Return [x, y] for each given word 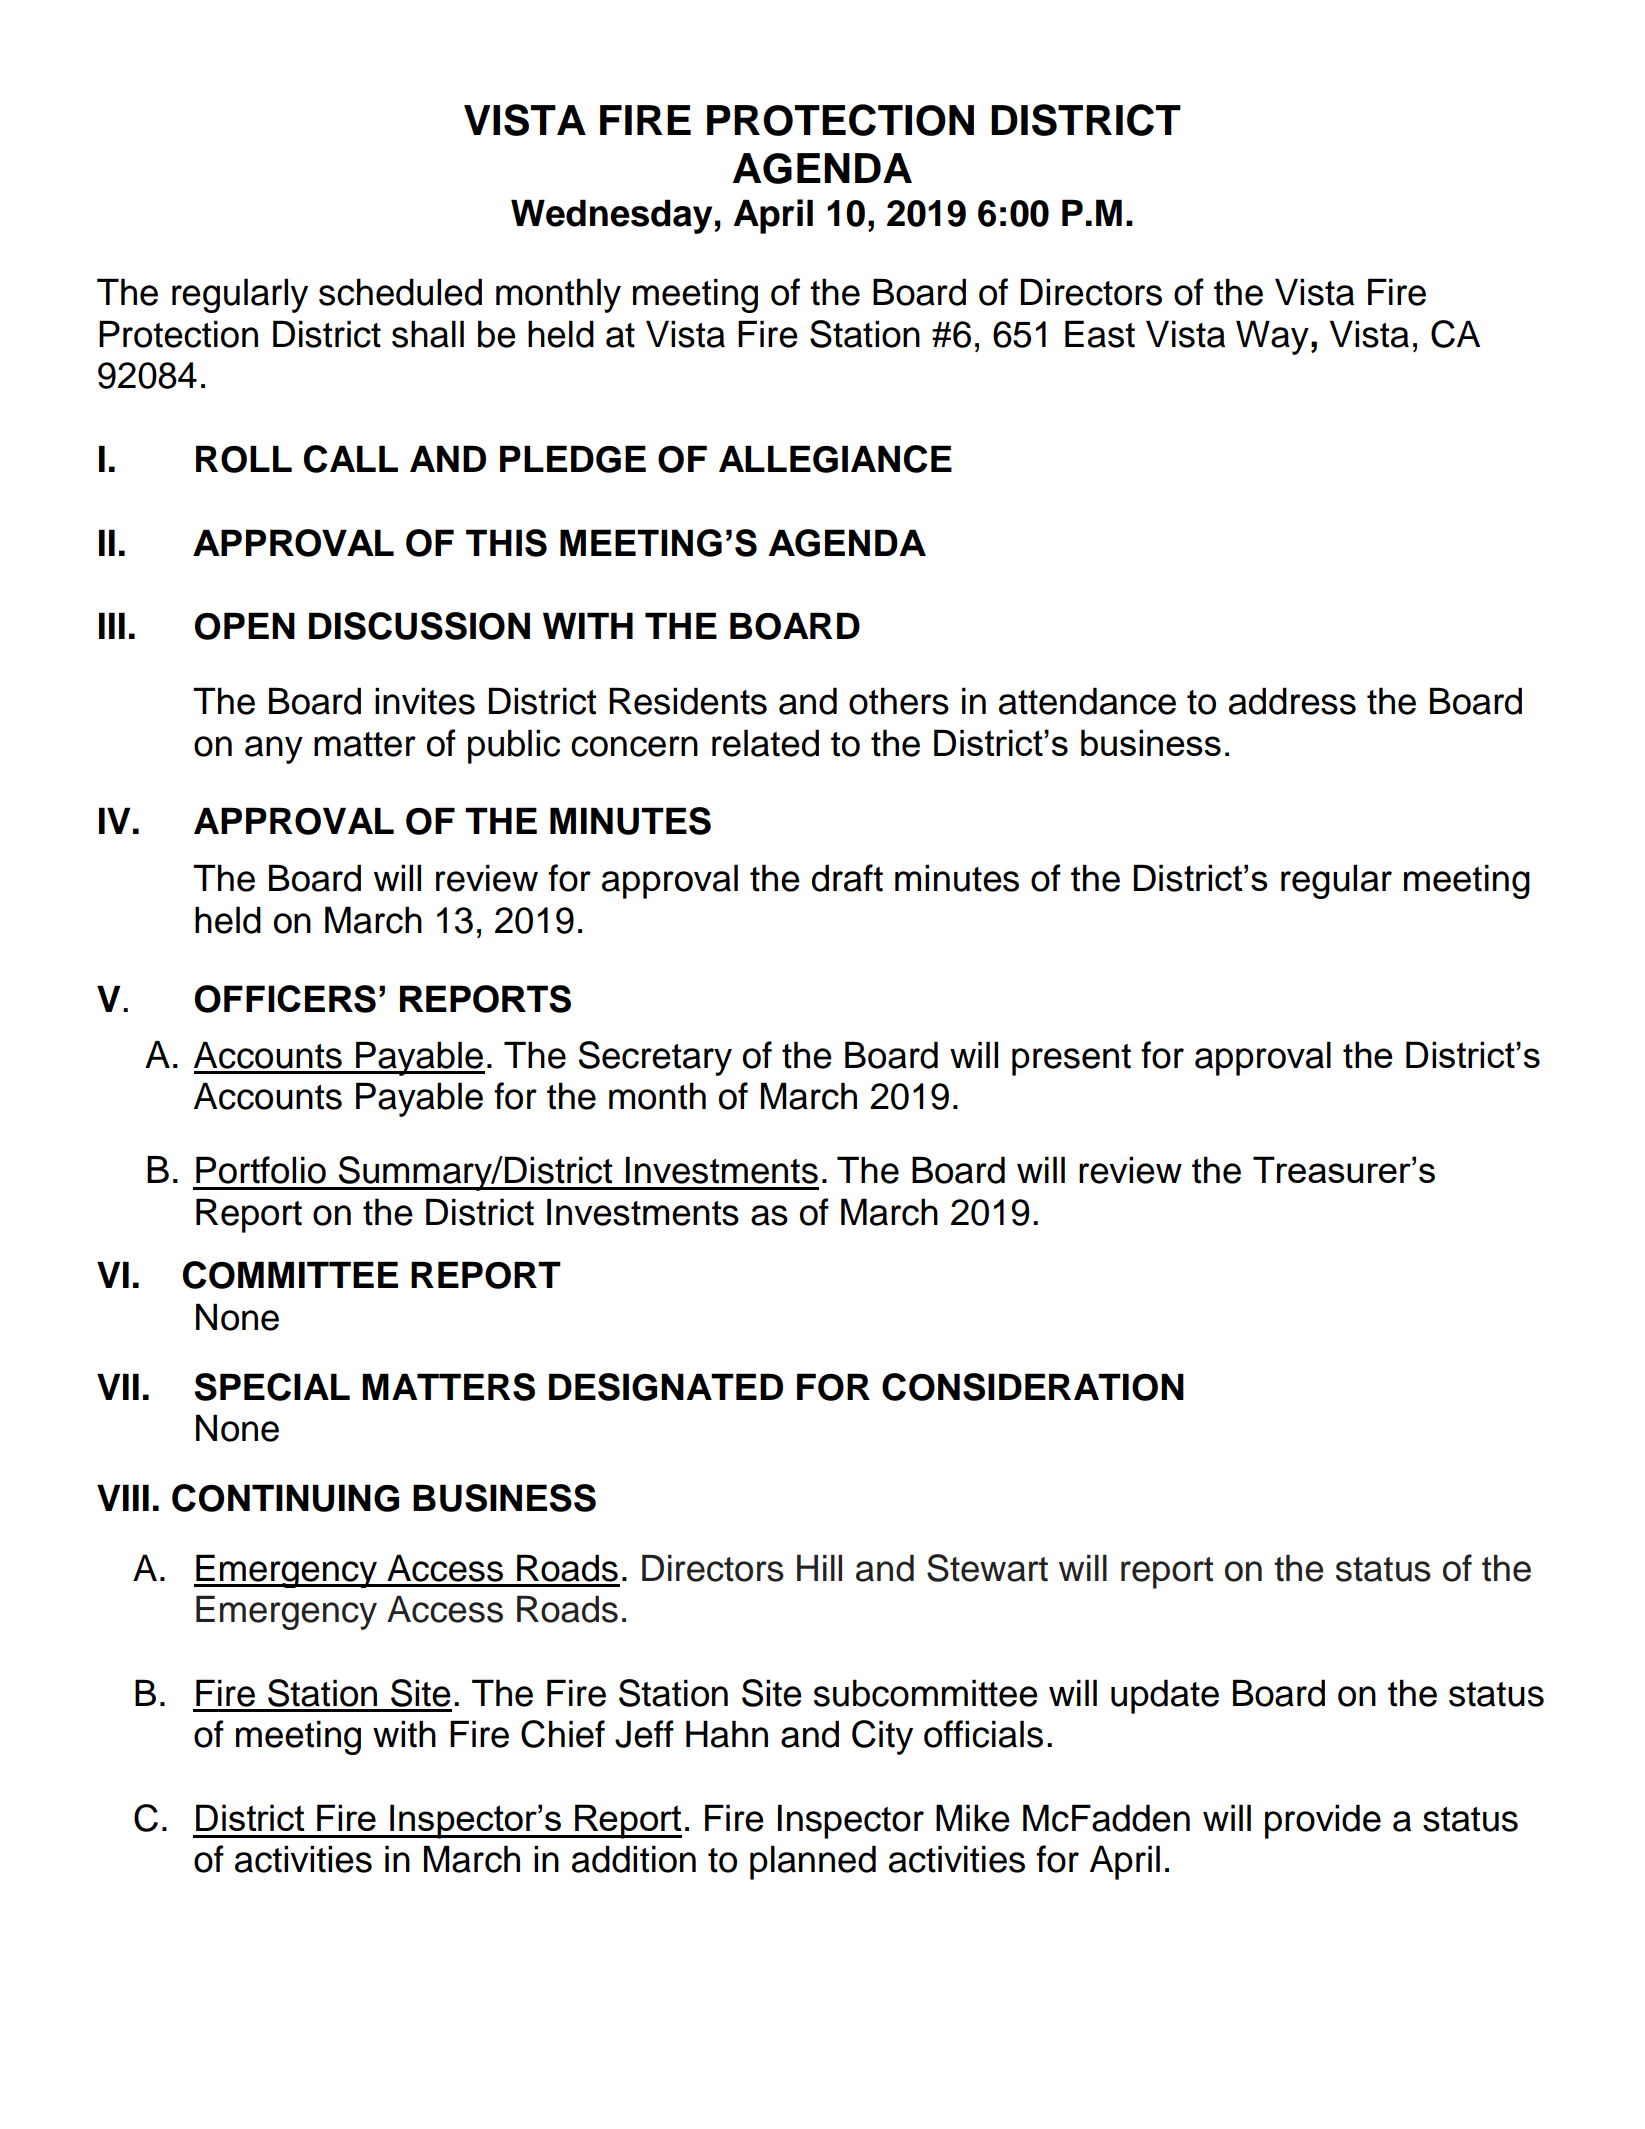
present [1071, 1060]
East [1100, 334]
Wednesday [613, 216]
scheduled [400, 292]
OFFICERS [285, 999]
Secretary [655, 1058]
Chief [563, 1734]
